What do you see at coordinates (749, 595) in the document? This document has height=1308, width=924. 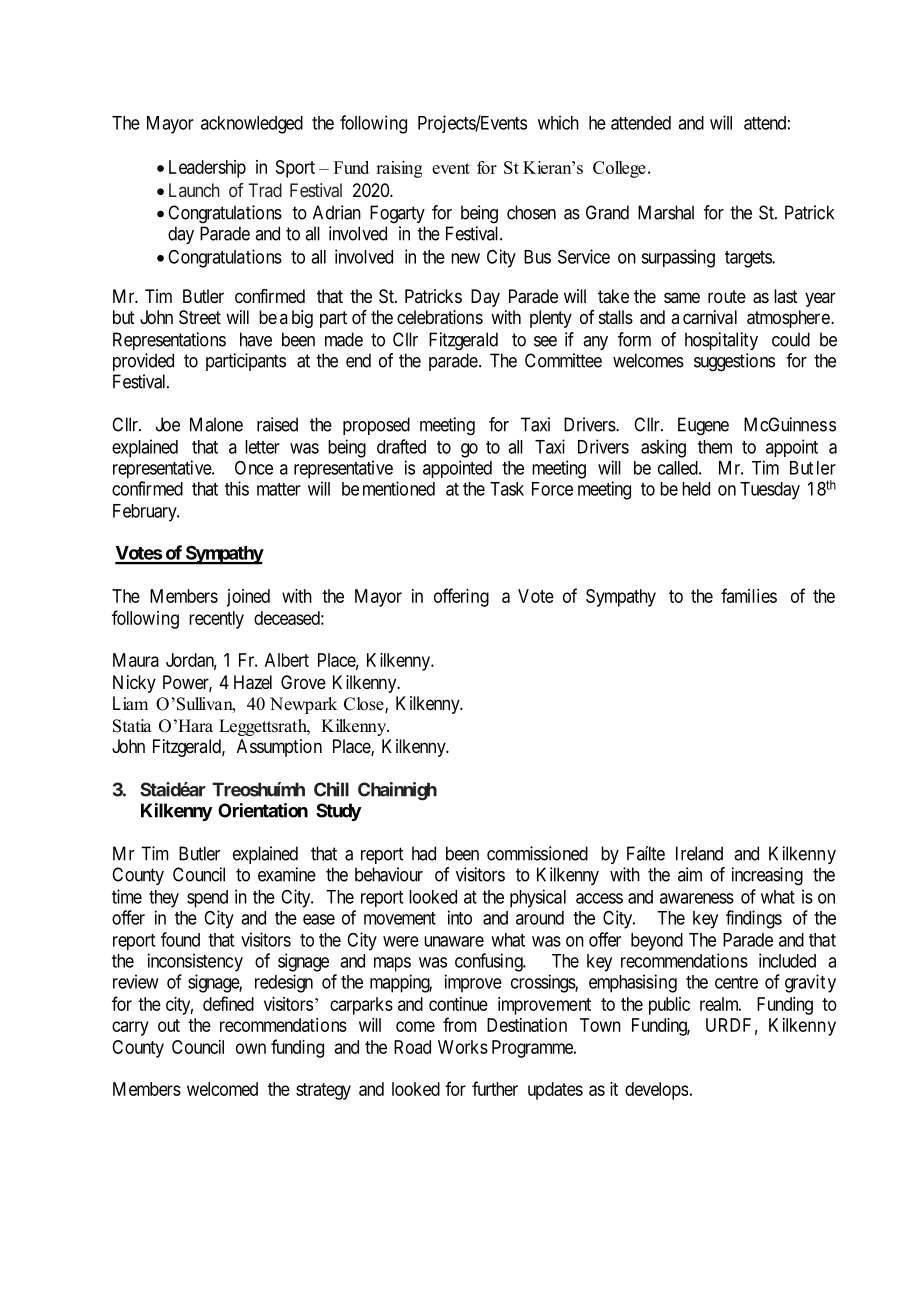 I see `families` at bounding box center [749, 595].
